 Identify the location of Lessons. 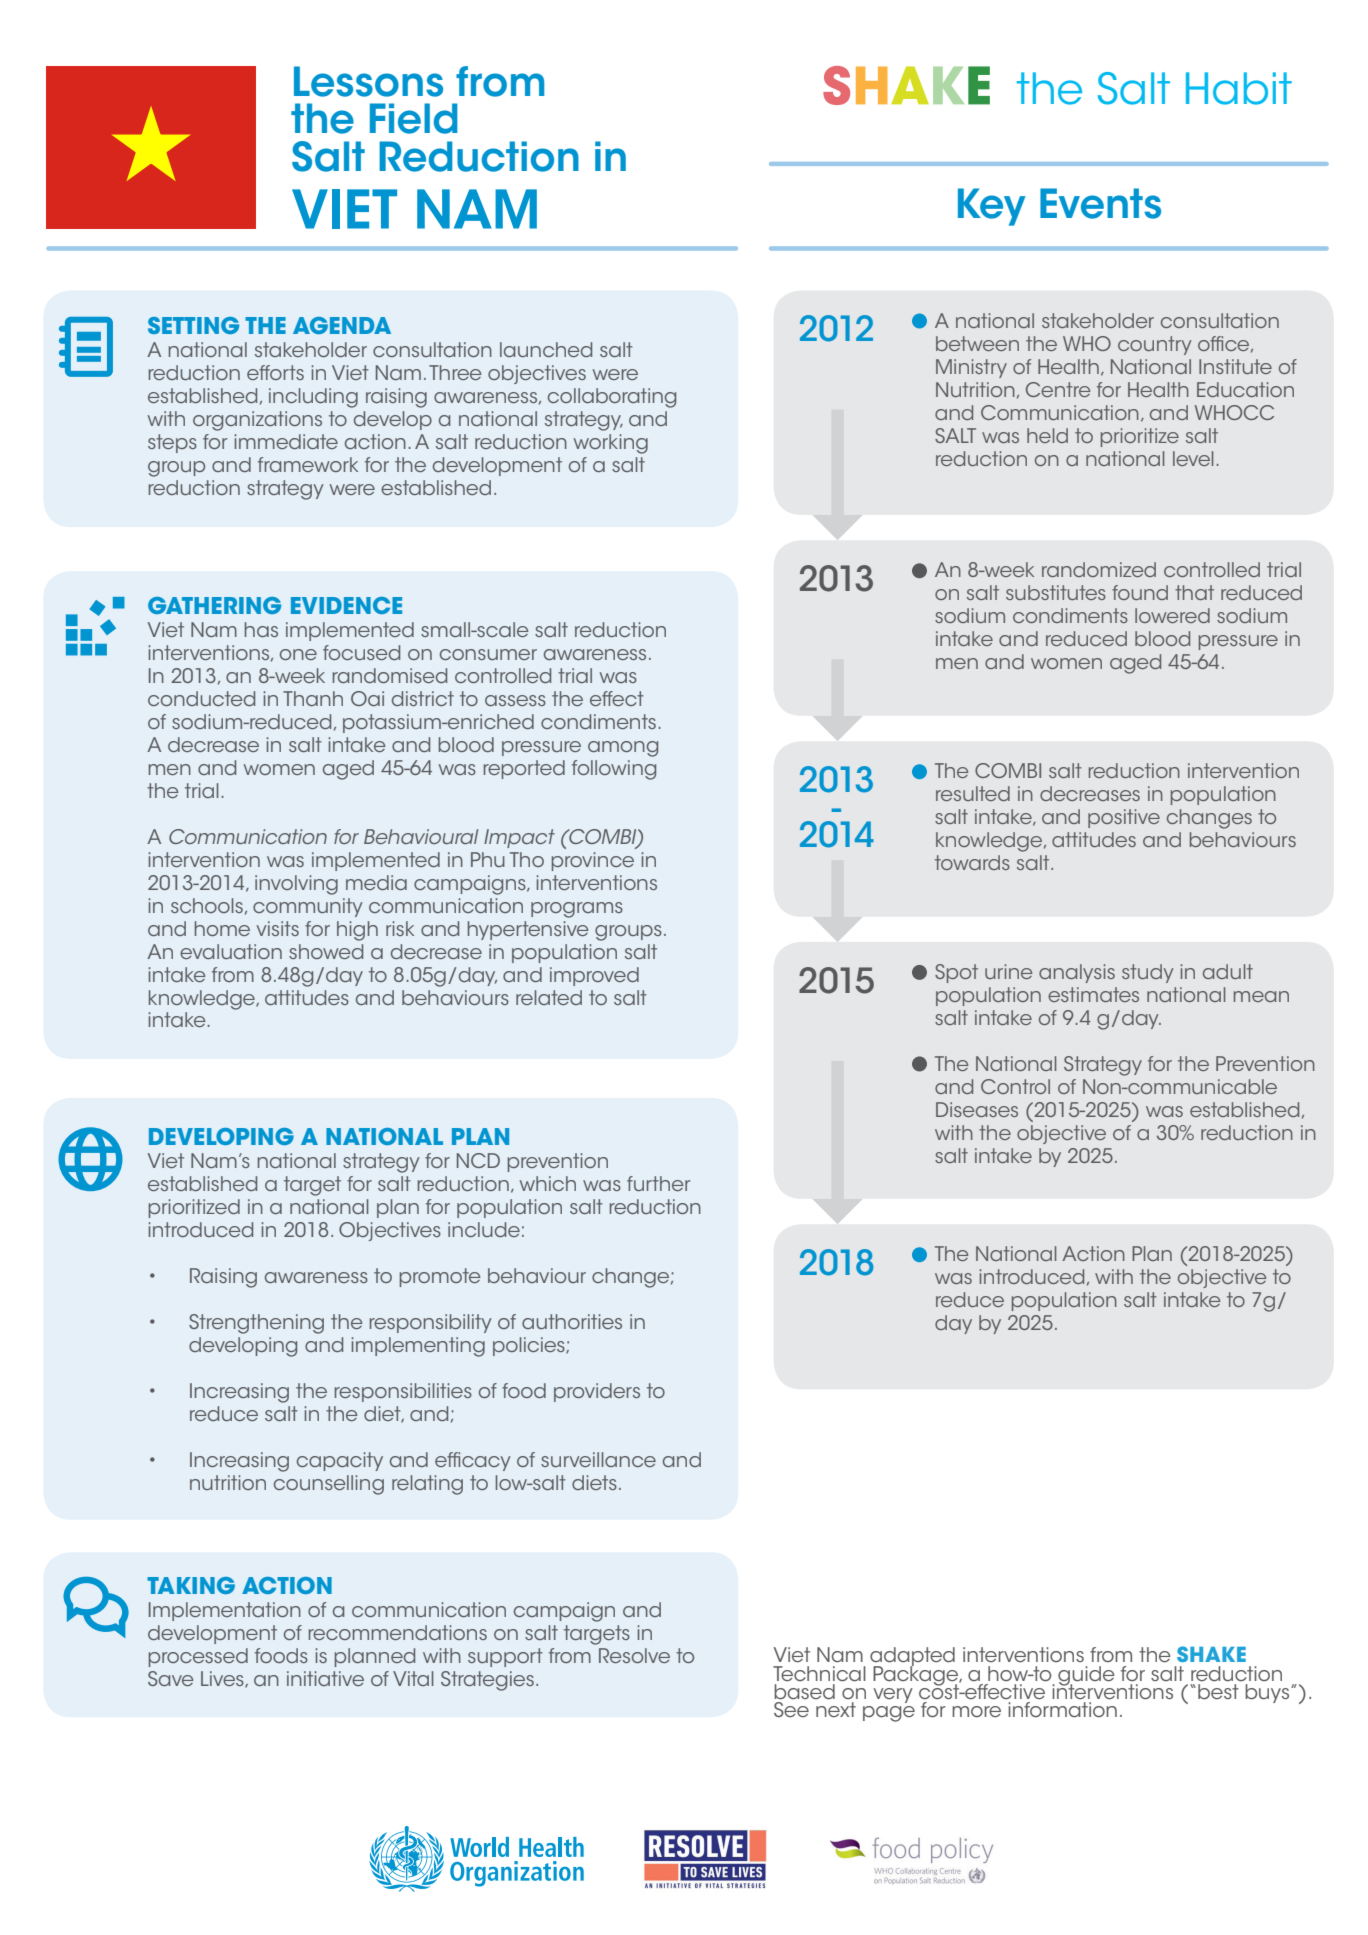
(368, 81).
